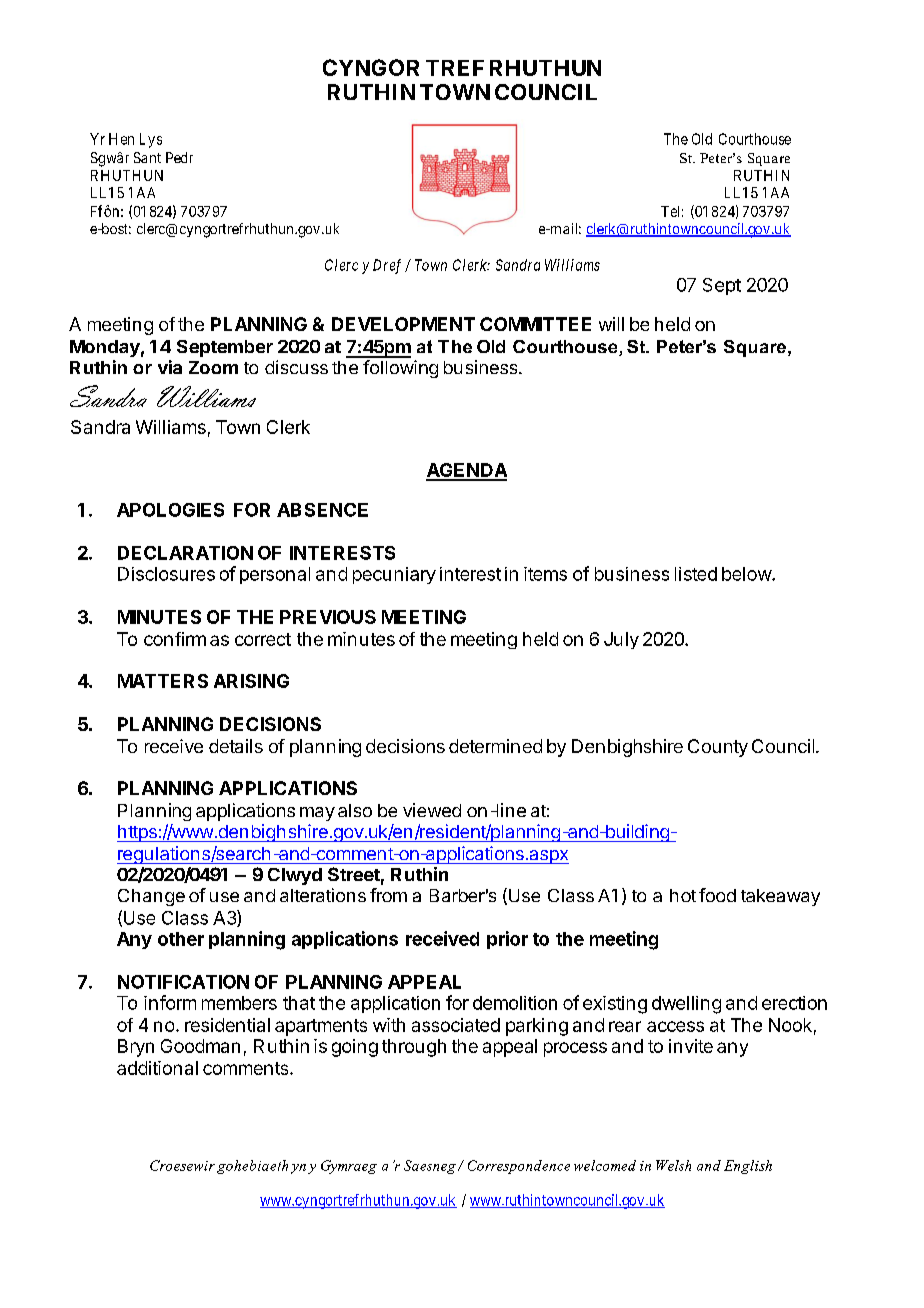 This screenshot has height=1308, width=924. Describe the element at coordinates (170, 510) in the screenshot. I see `APOLOGIES` at that location.
